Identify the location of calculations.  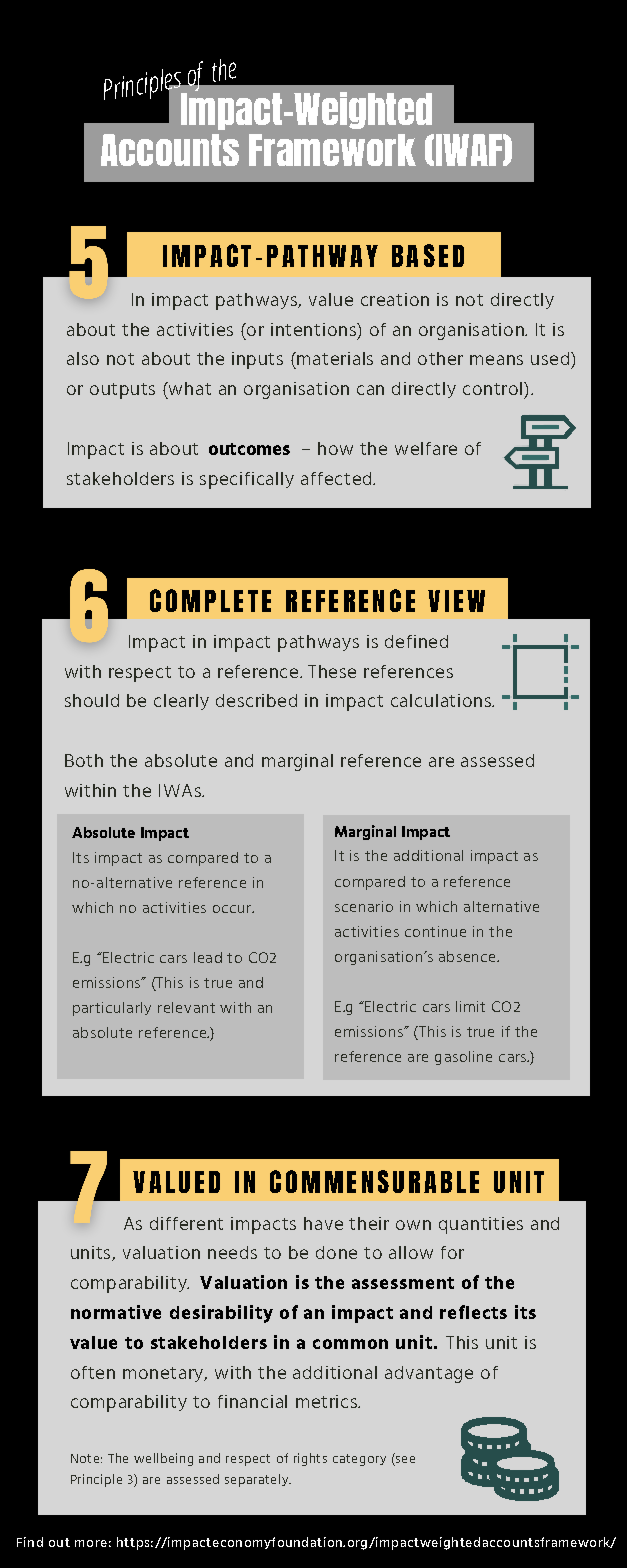
(442, 700).
